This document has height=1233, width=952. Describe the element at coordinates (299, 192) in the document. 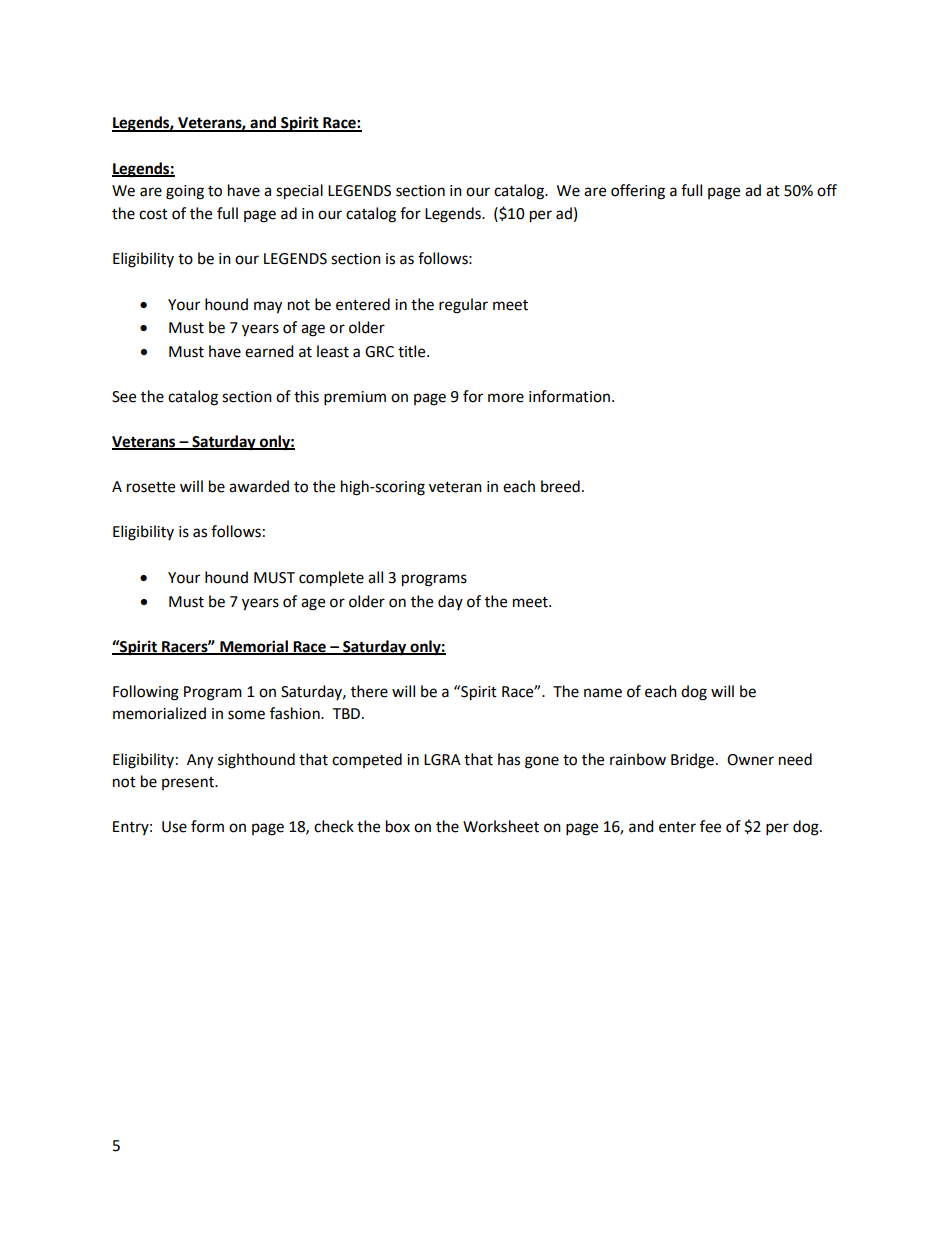

I see `special` at that location.
